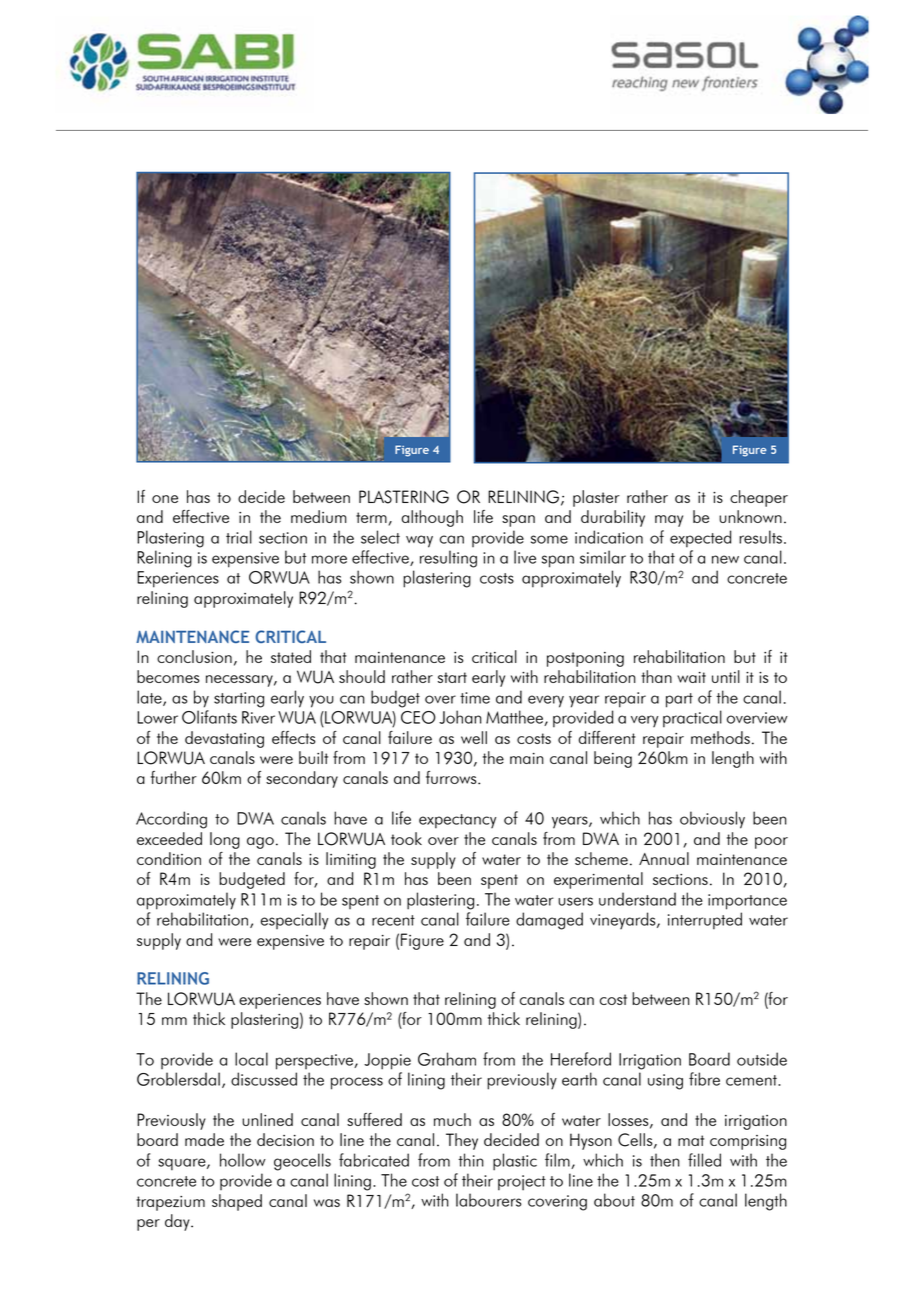 The width and height of the screenshot is (924, 1308). I want to click on Annual, so click(664, 858).
